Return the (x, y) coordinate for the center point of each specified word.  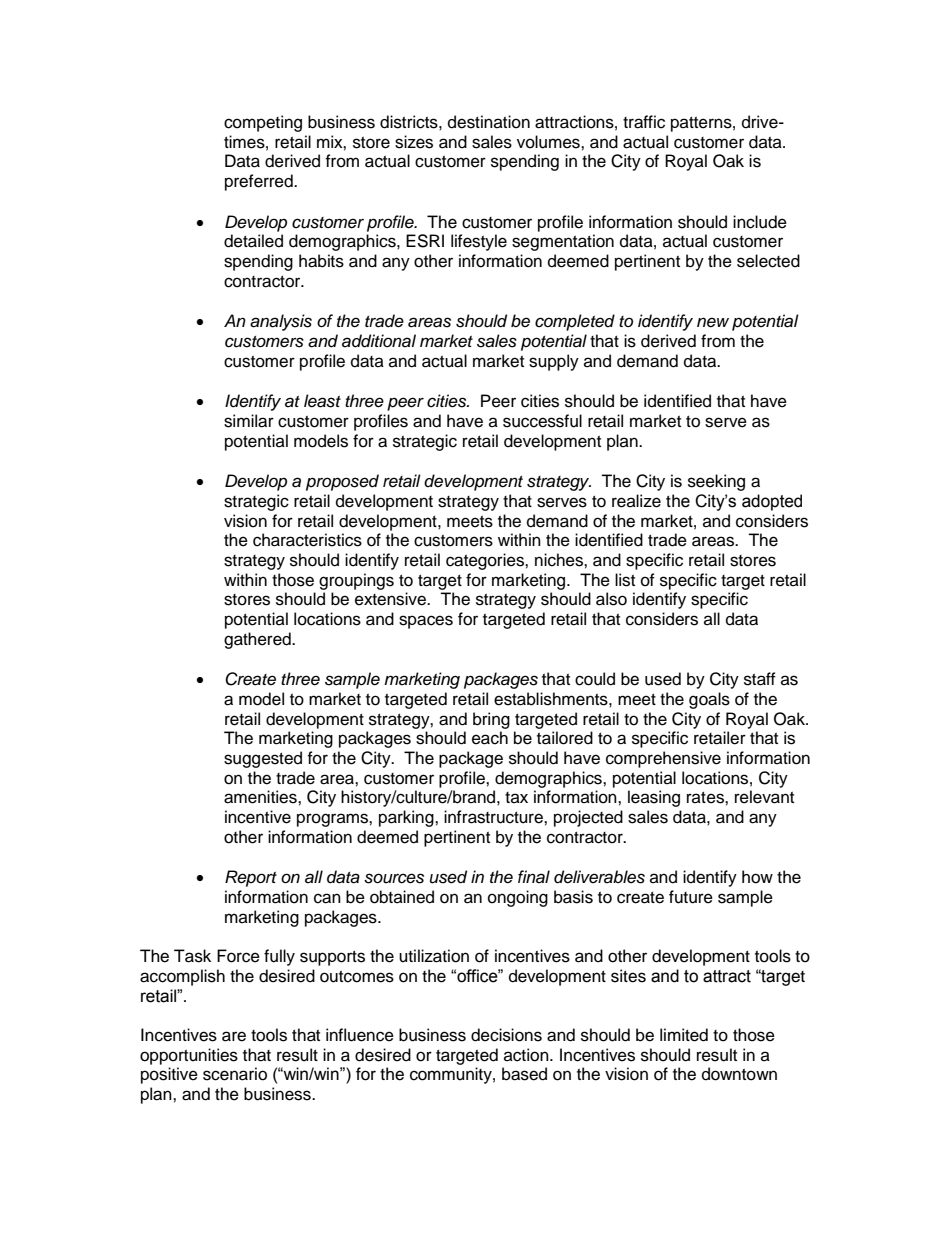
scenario (235, 1074)
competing (263, 123)
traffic (644, 122)
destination (489, 122)
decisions (506, 1035)
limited (684, 1035)
